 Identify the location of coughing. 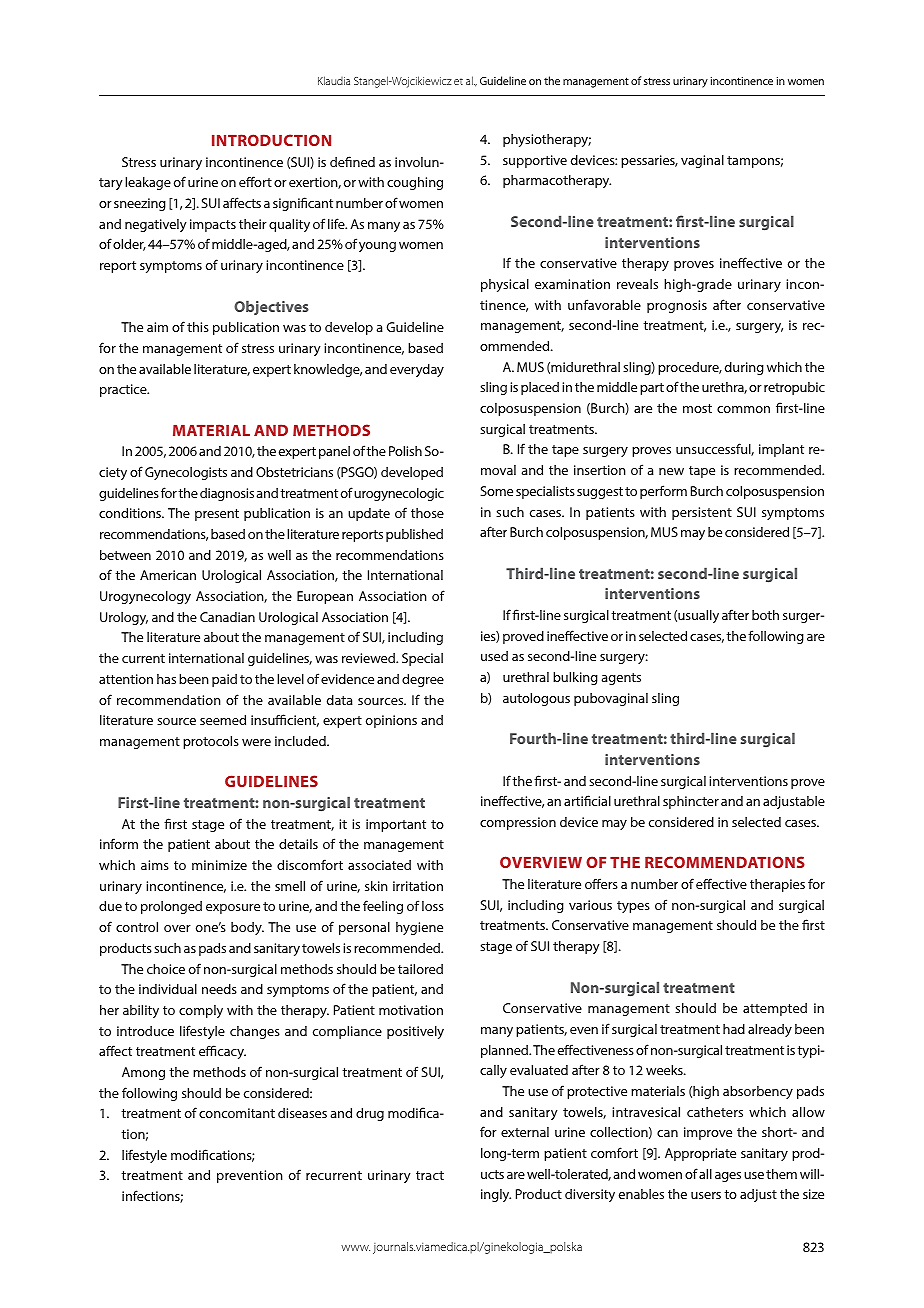
(415, 183).
